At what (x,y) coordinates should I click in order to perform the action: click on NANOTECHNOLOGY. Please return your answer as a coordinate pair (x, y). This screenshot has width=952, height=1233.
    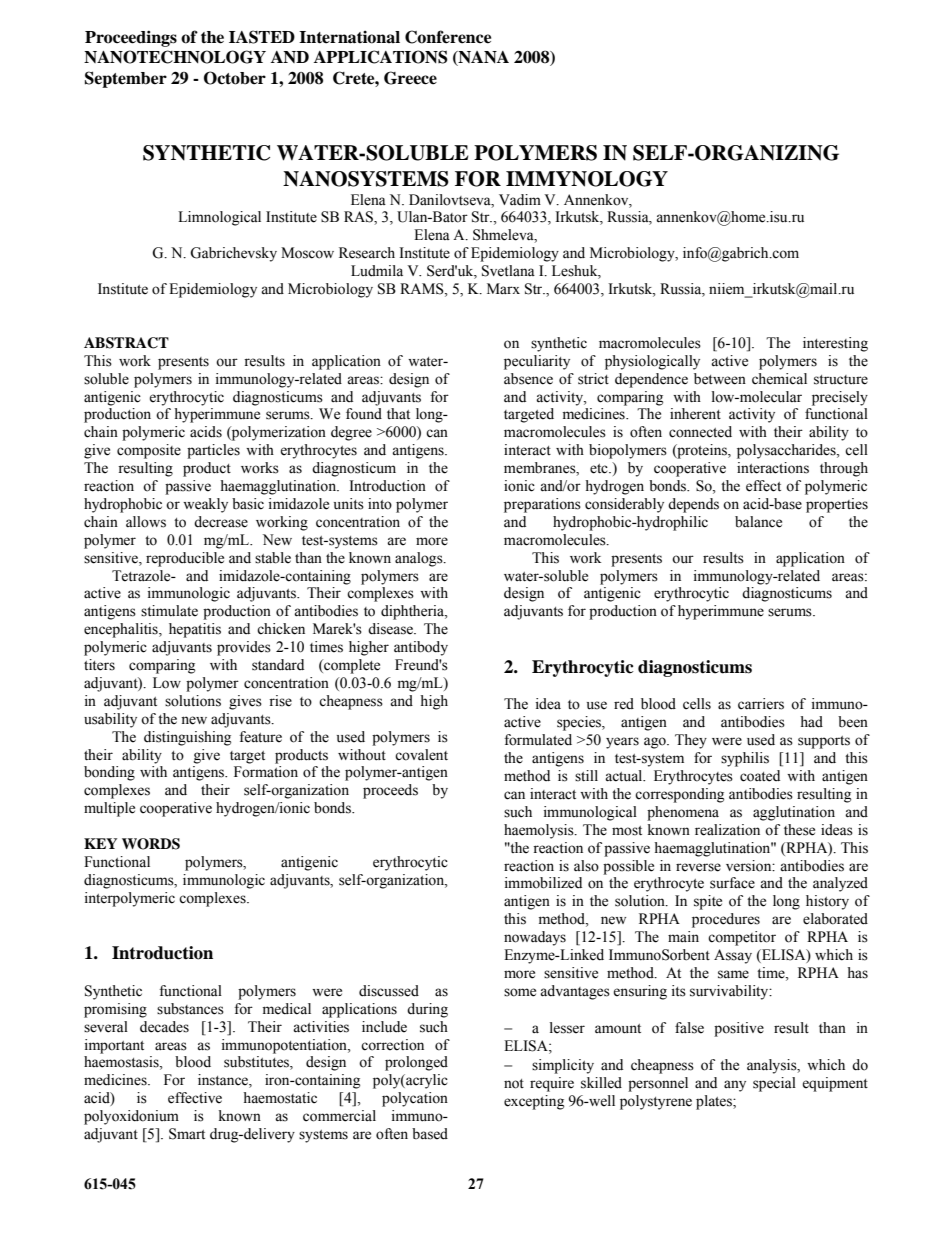
    Looking at the image, I should click on (175, 57).
